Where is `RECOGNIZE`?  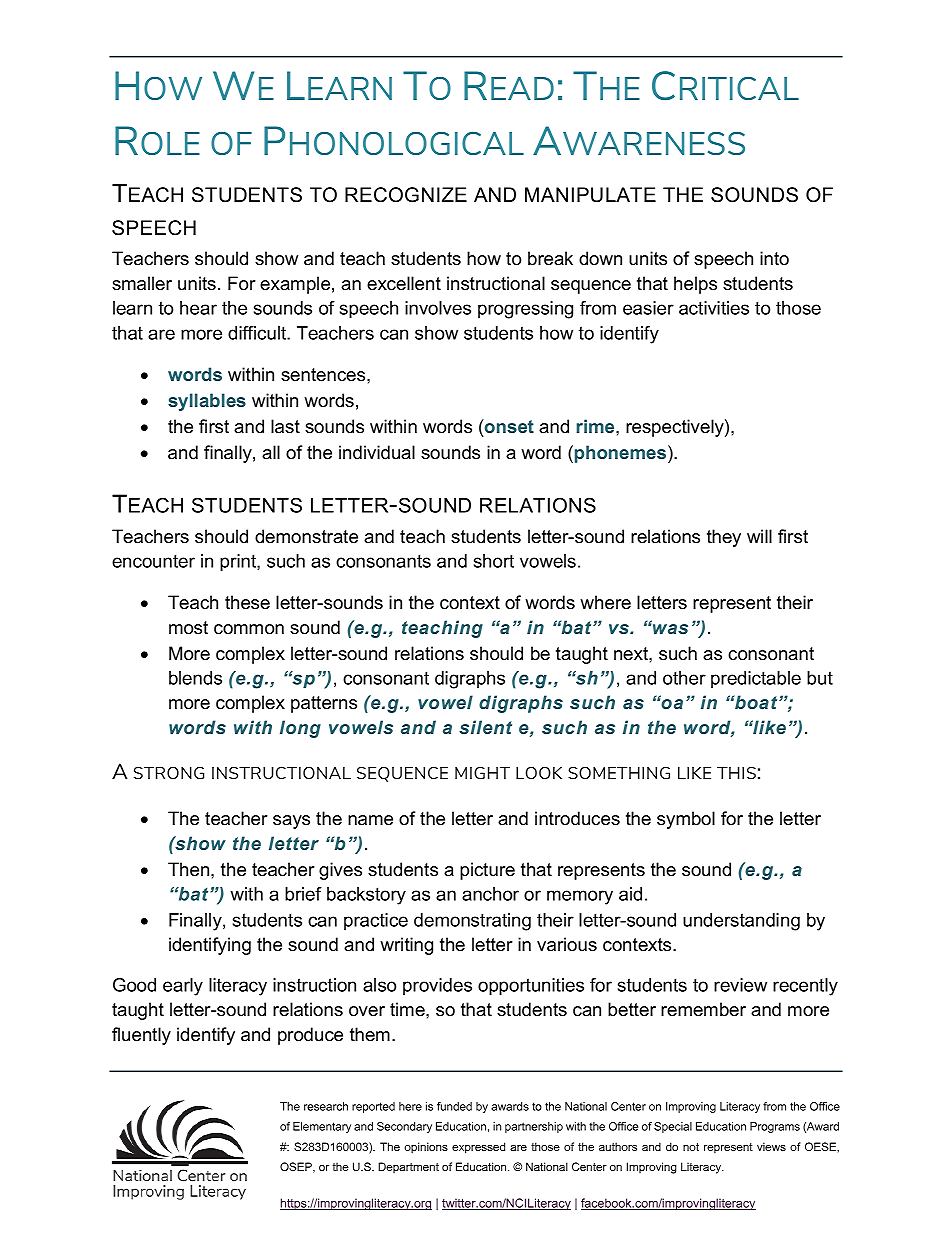
RECOGNIZE is located at coordinates (406, 195).
